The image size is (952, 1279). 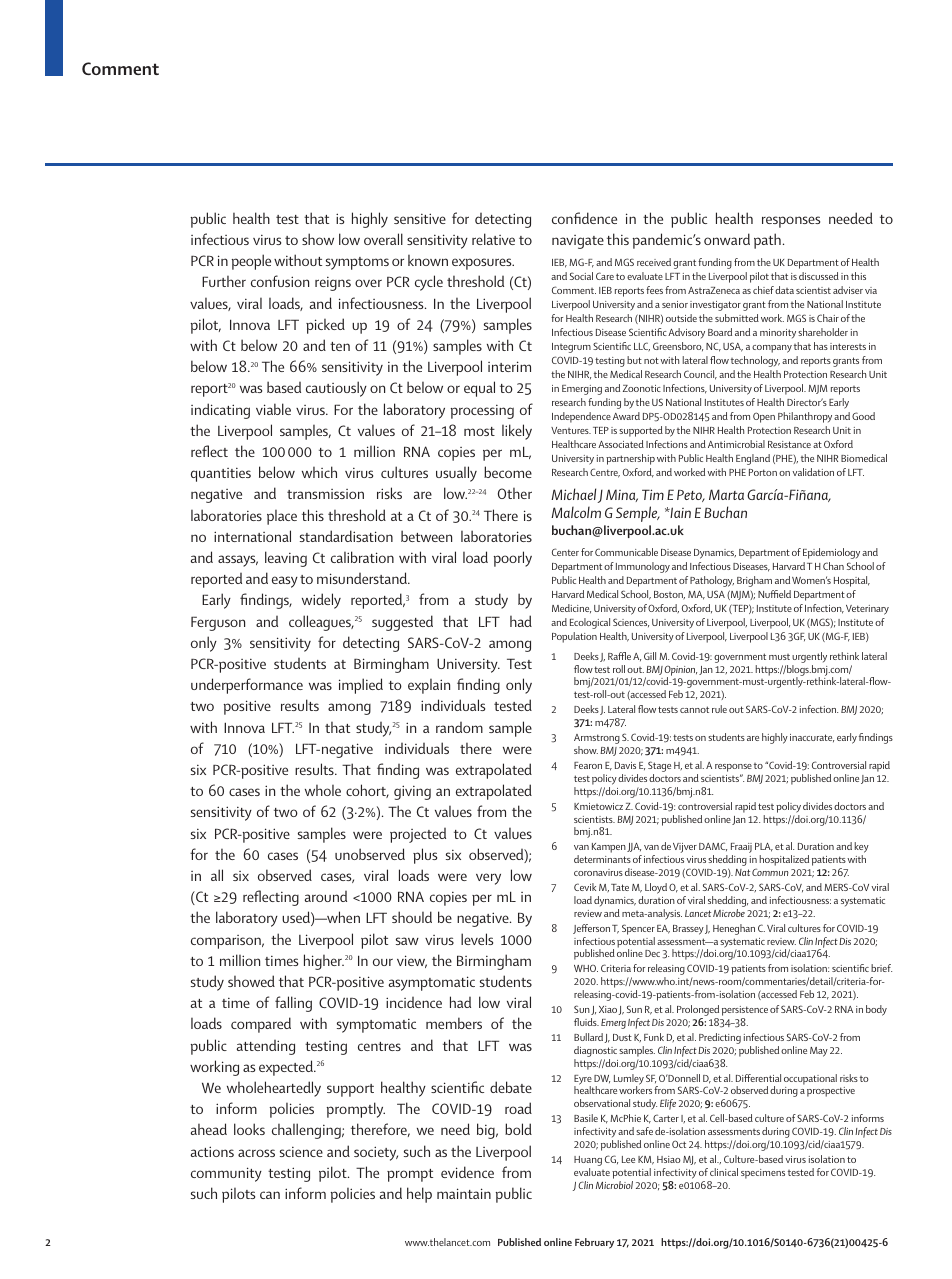 What do you see at coordinates (571, 430) in the page?
I see `Ventures` at bounding box center [571, 430].
